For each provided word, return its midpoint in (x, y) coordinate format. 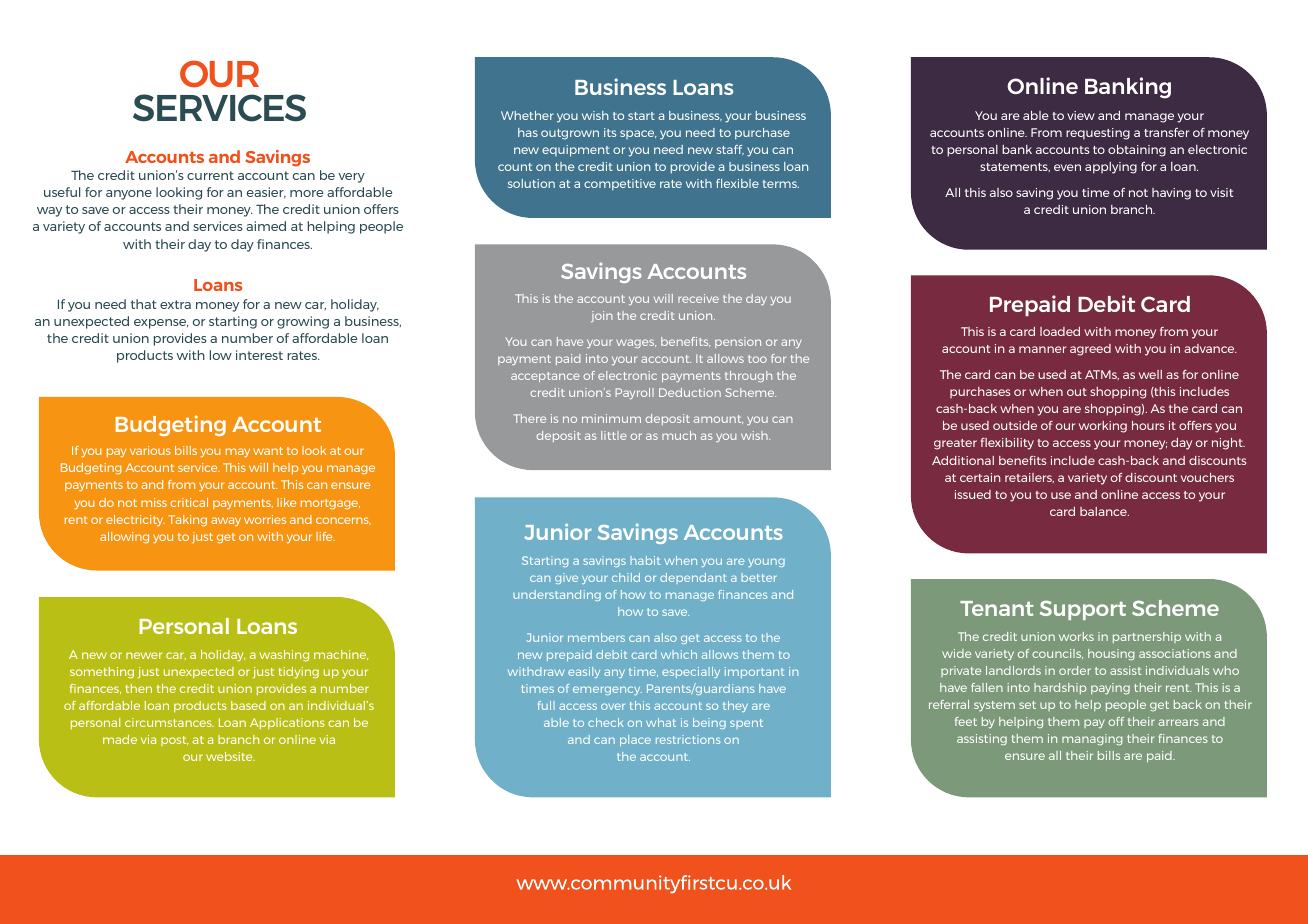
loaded (1060, 331)
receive (698, 298)
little (614, 435)
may (238, 453)
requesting (1098, 134)
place (635, 740)
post (174, 741)
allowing (124, 537)
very (351, 178)
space (638, 134)
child (626, 577)
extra (175, 304)
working (1103, 427)
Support (1083, 610)
